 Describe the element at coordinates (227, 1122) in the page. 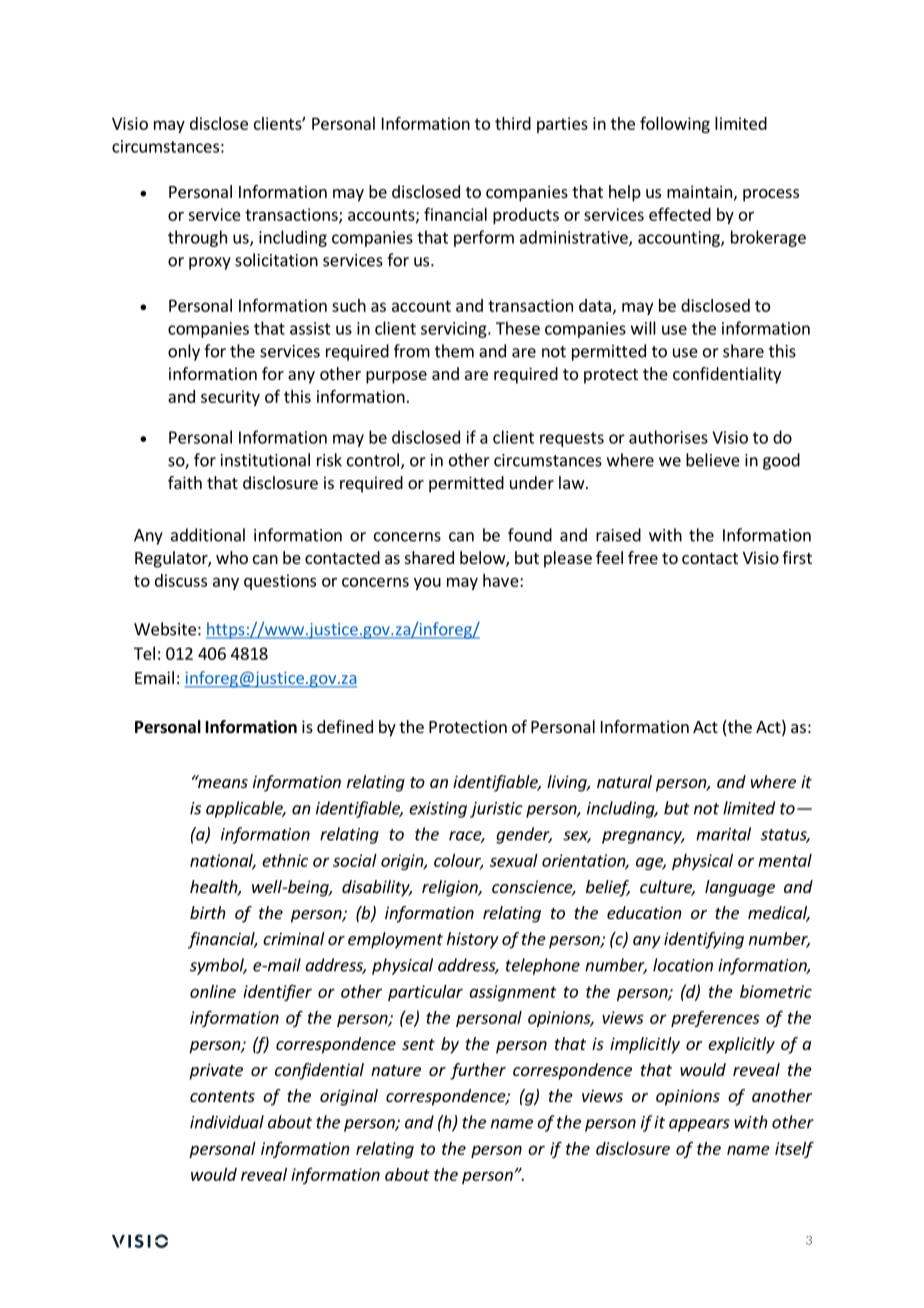

I see `individual` at that location.
